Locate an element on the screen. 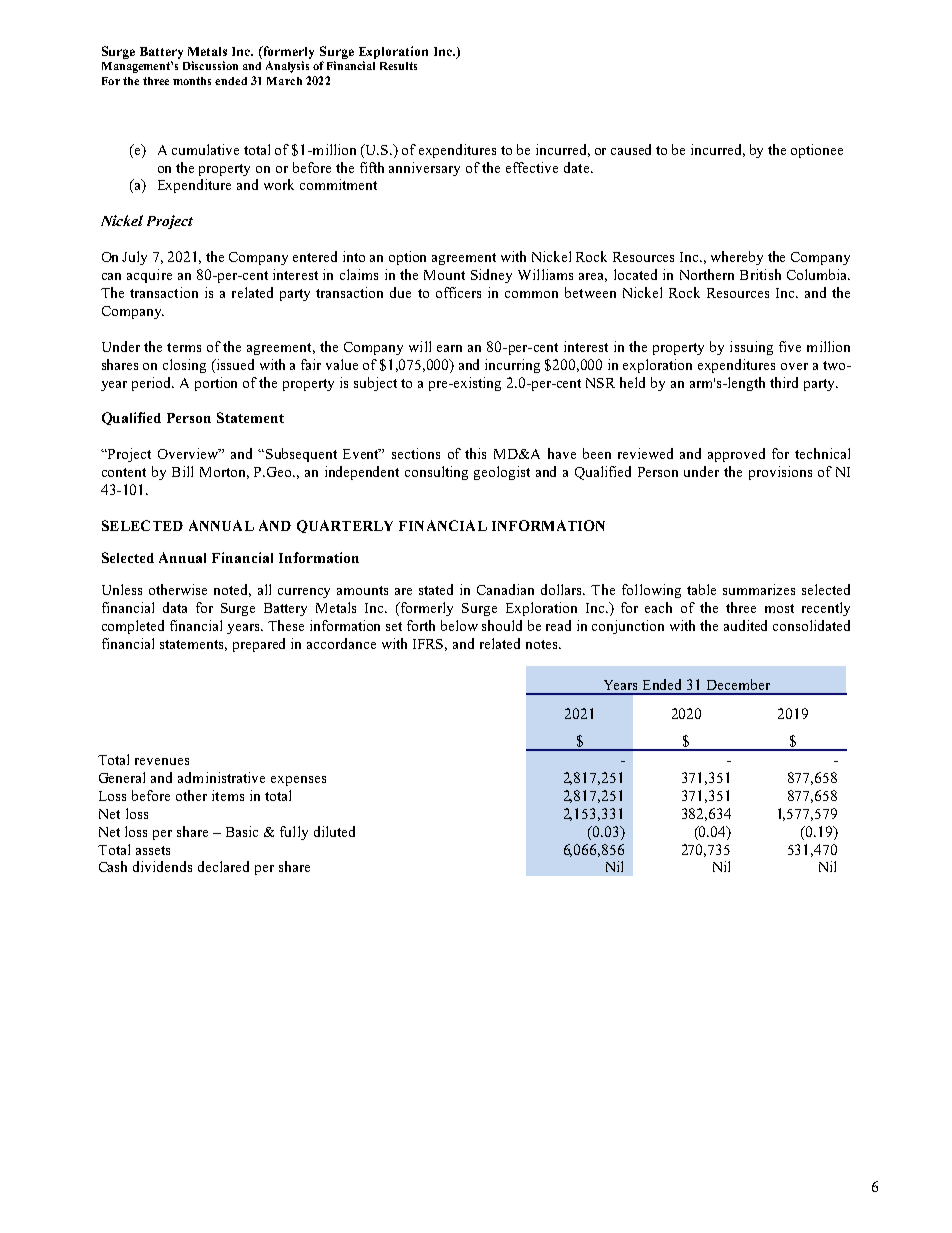 The width and height of the screenshot is (952, 1233). caused is located at coordinates (631, 149).
